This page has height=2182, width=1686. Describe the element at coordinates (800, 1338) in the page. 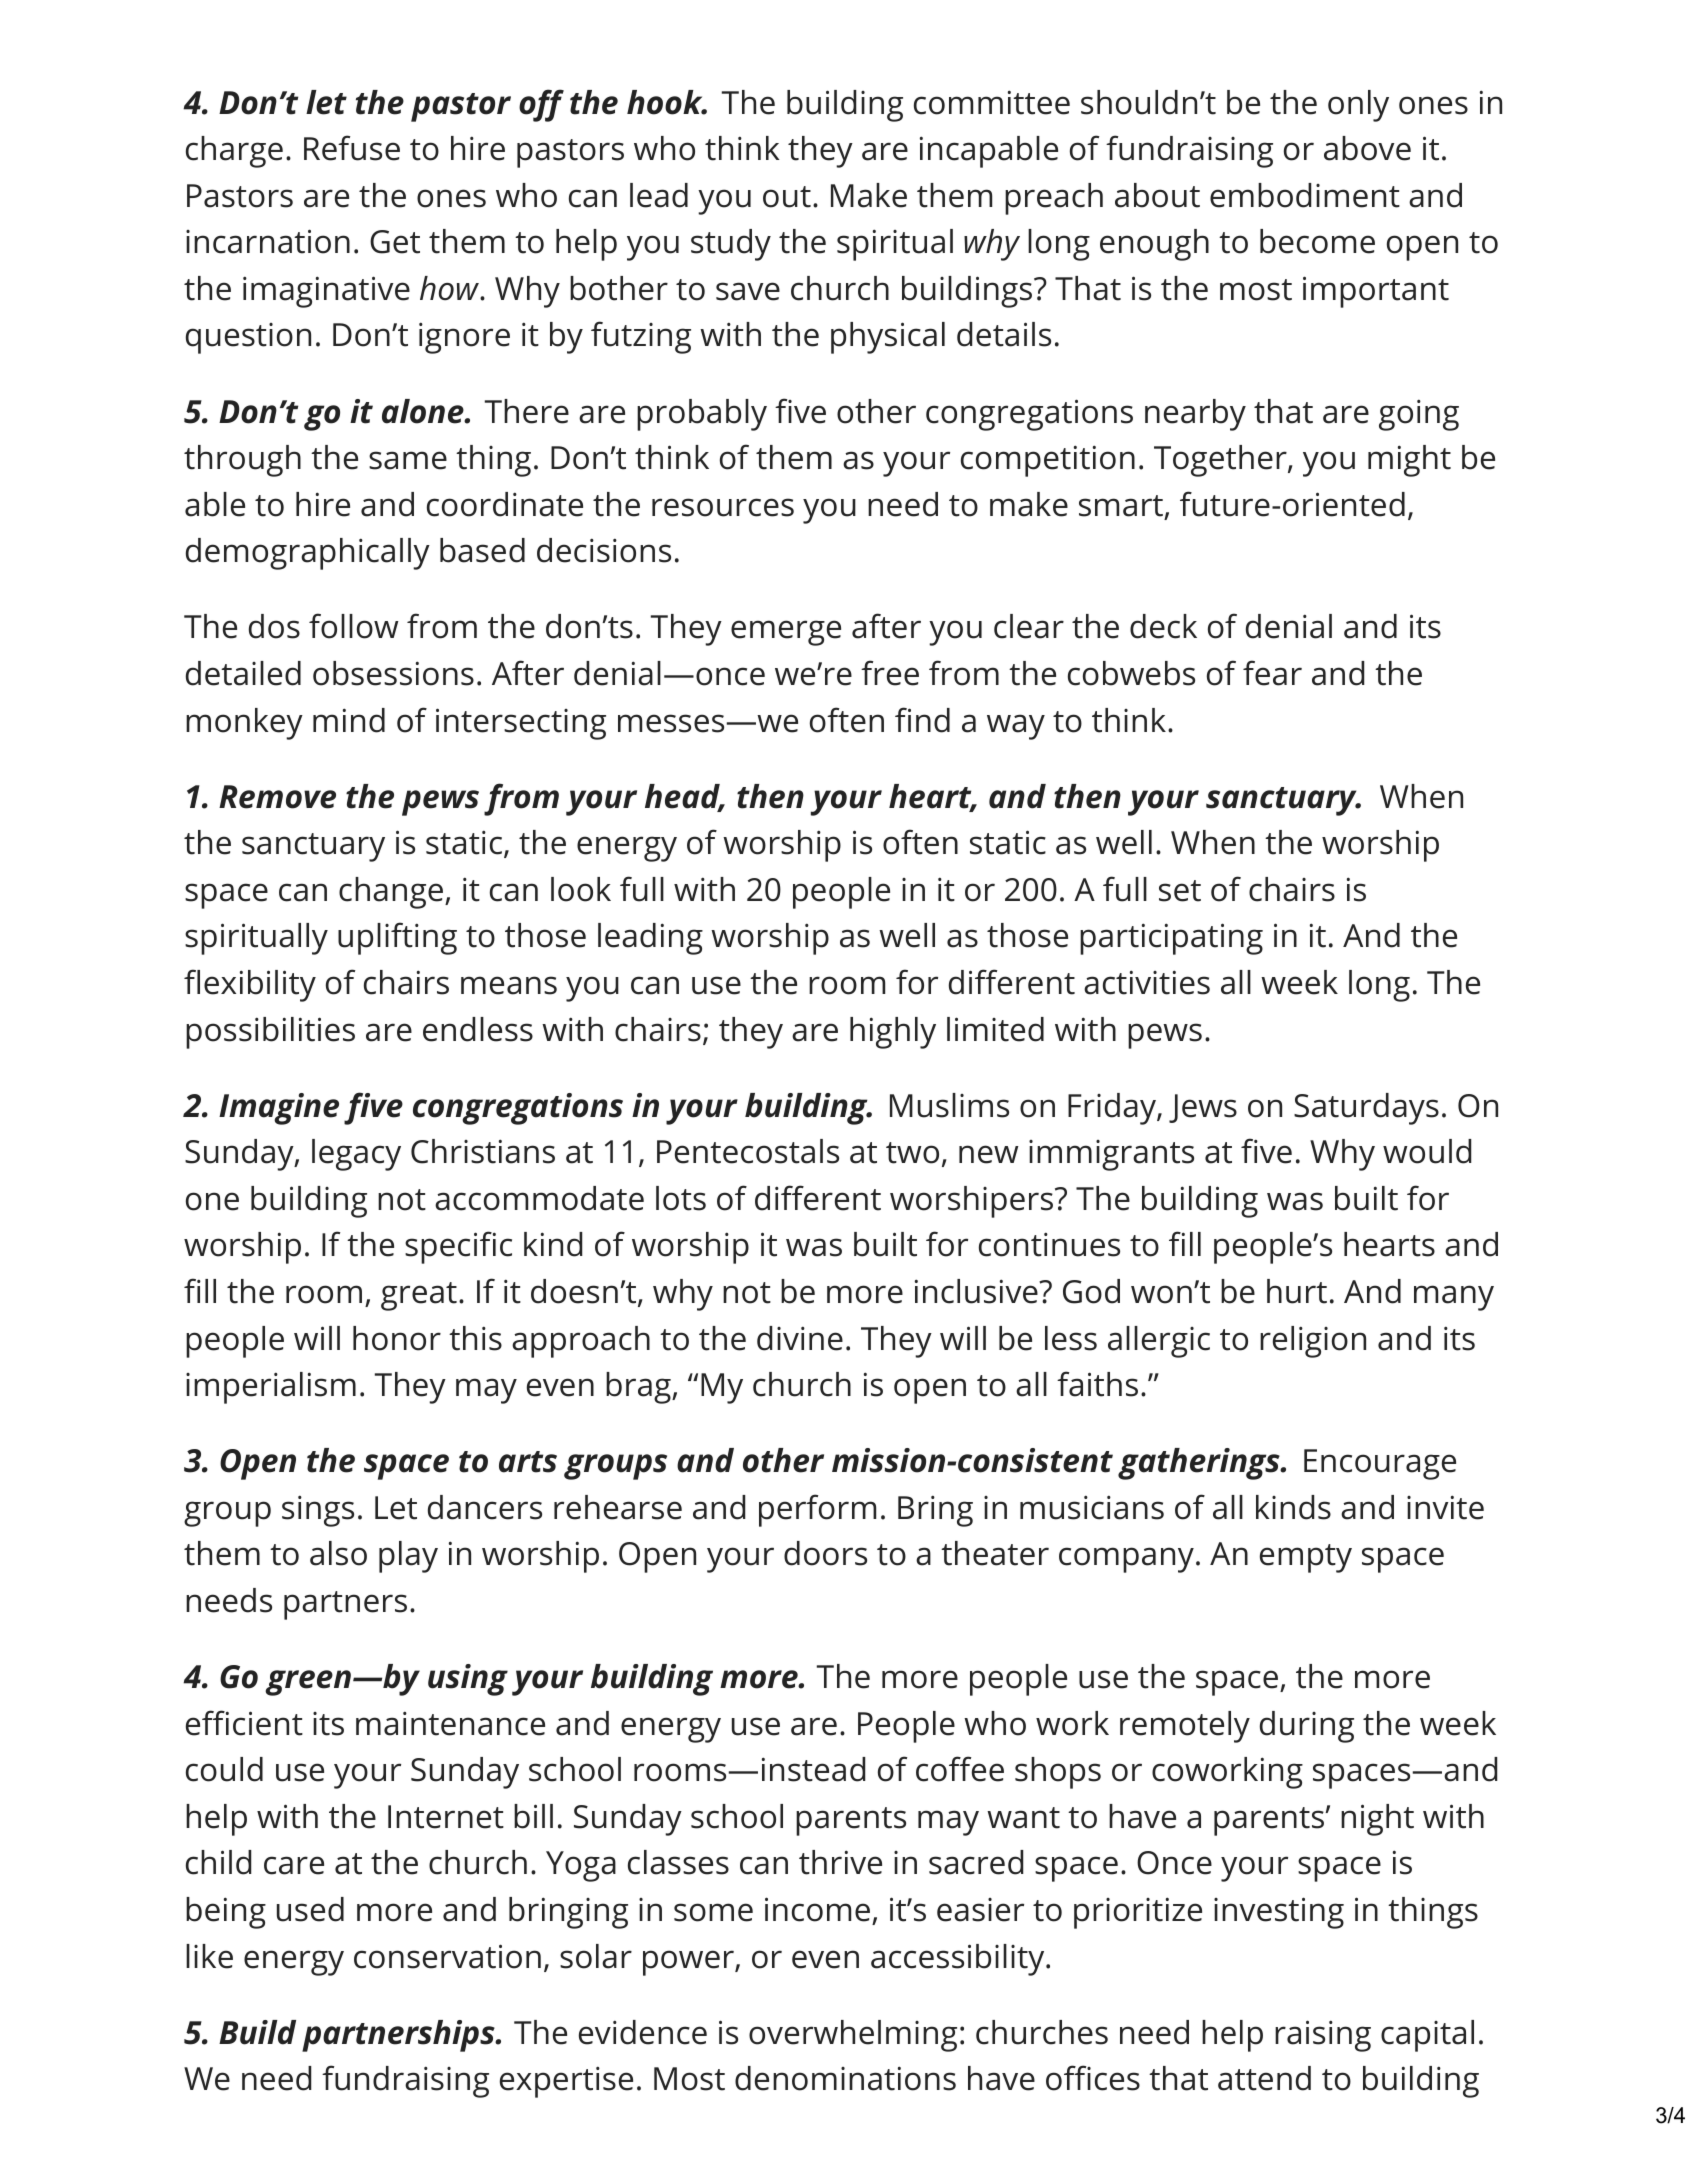

I see `divine` at that location.
